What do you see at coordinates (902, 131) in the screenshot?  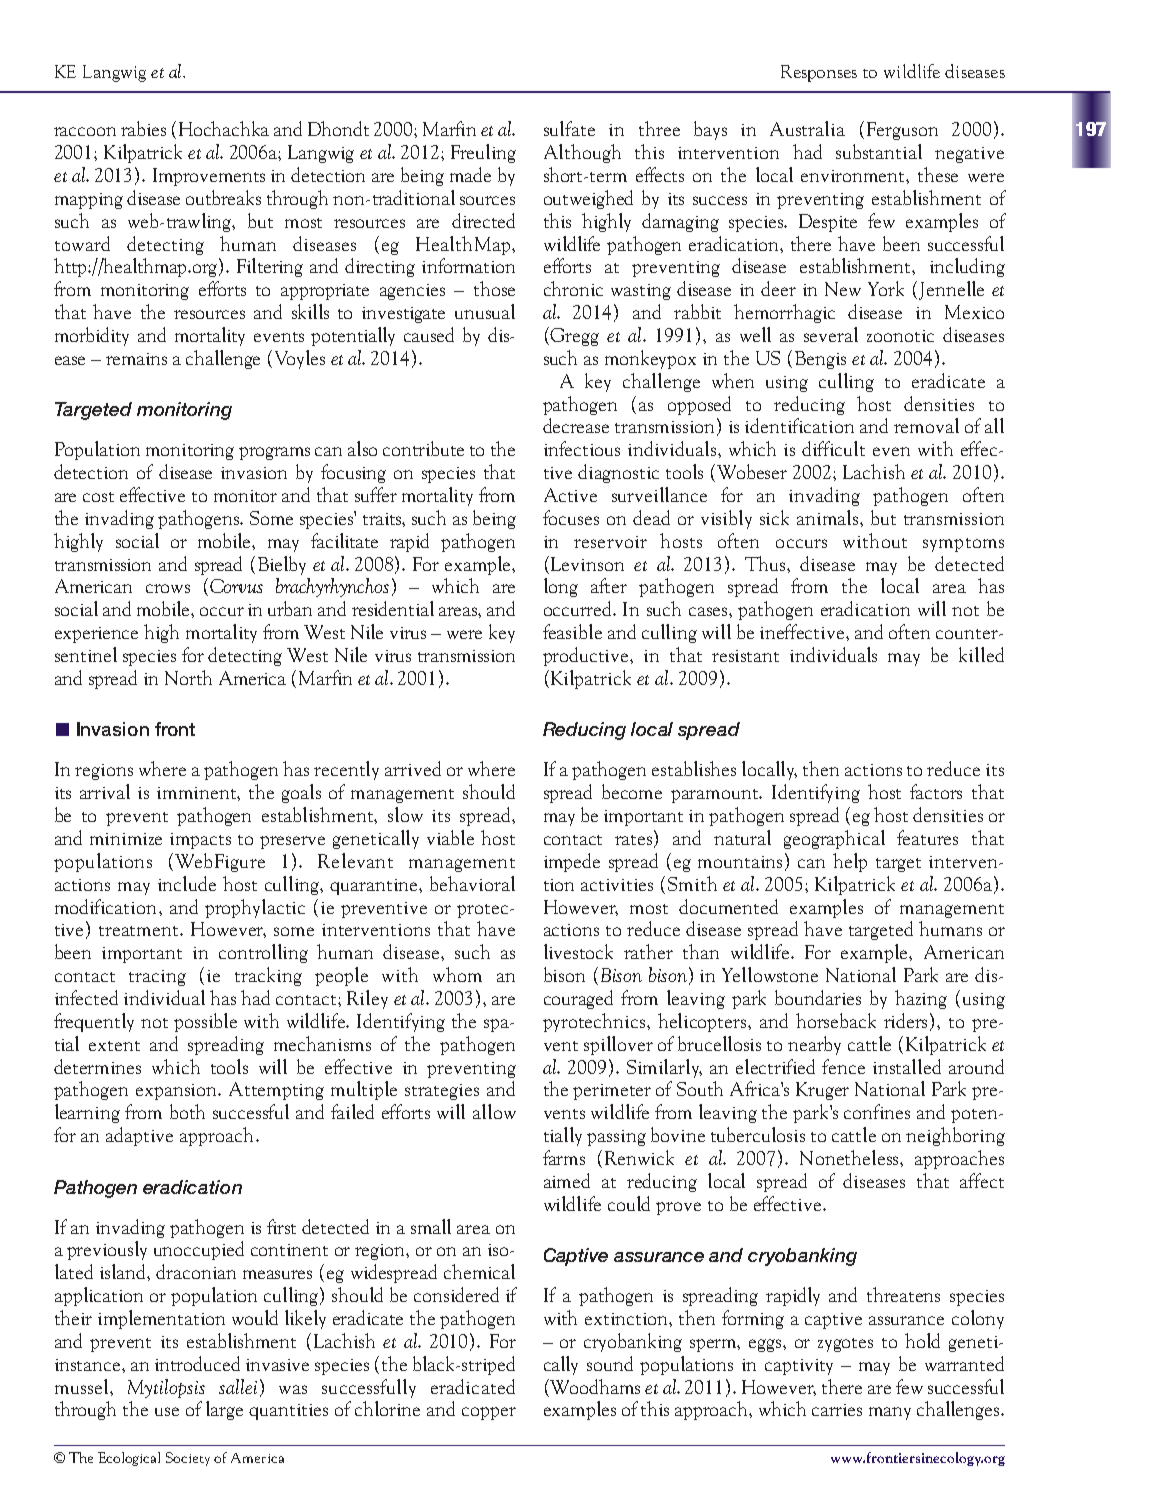 I see `Ferguson` at bounding box center [902, 131].
